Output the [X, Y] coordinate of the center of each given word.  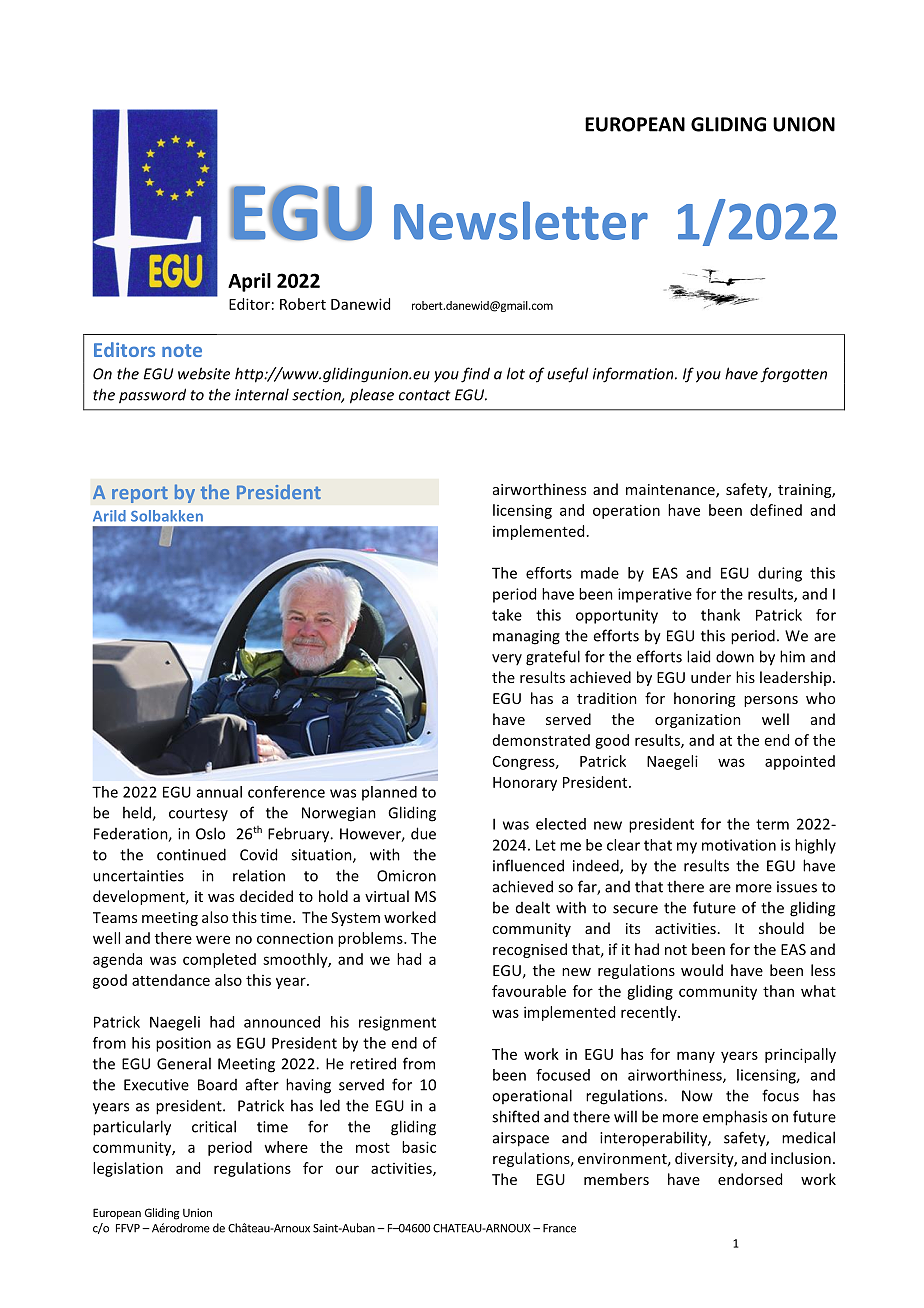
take [507, 615]
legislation [128, 1169]
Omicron [406, 876]
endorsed [750, 1179]
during [780, 574]
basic [419, 1147]
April [249, 282]
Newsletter [521, 220]
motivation [739, 845]
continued [191, 854]
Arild [109, 516]
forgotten [793, 375]
